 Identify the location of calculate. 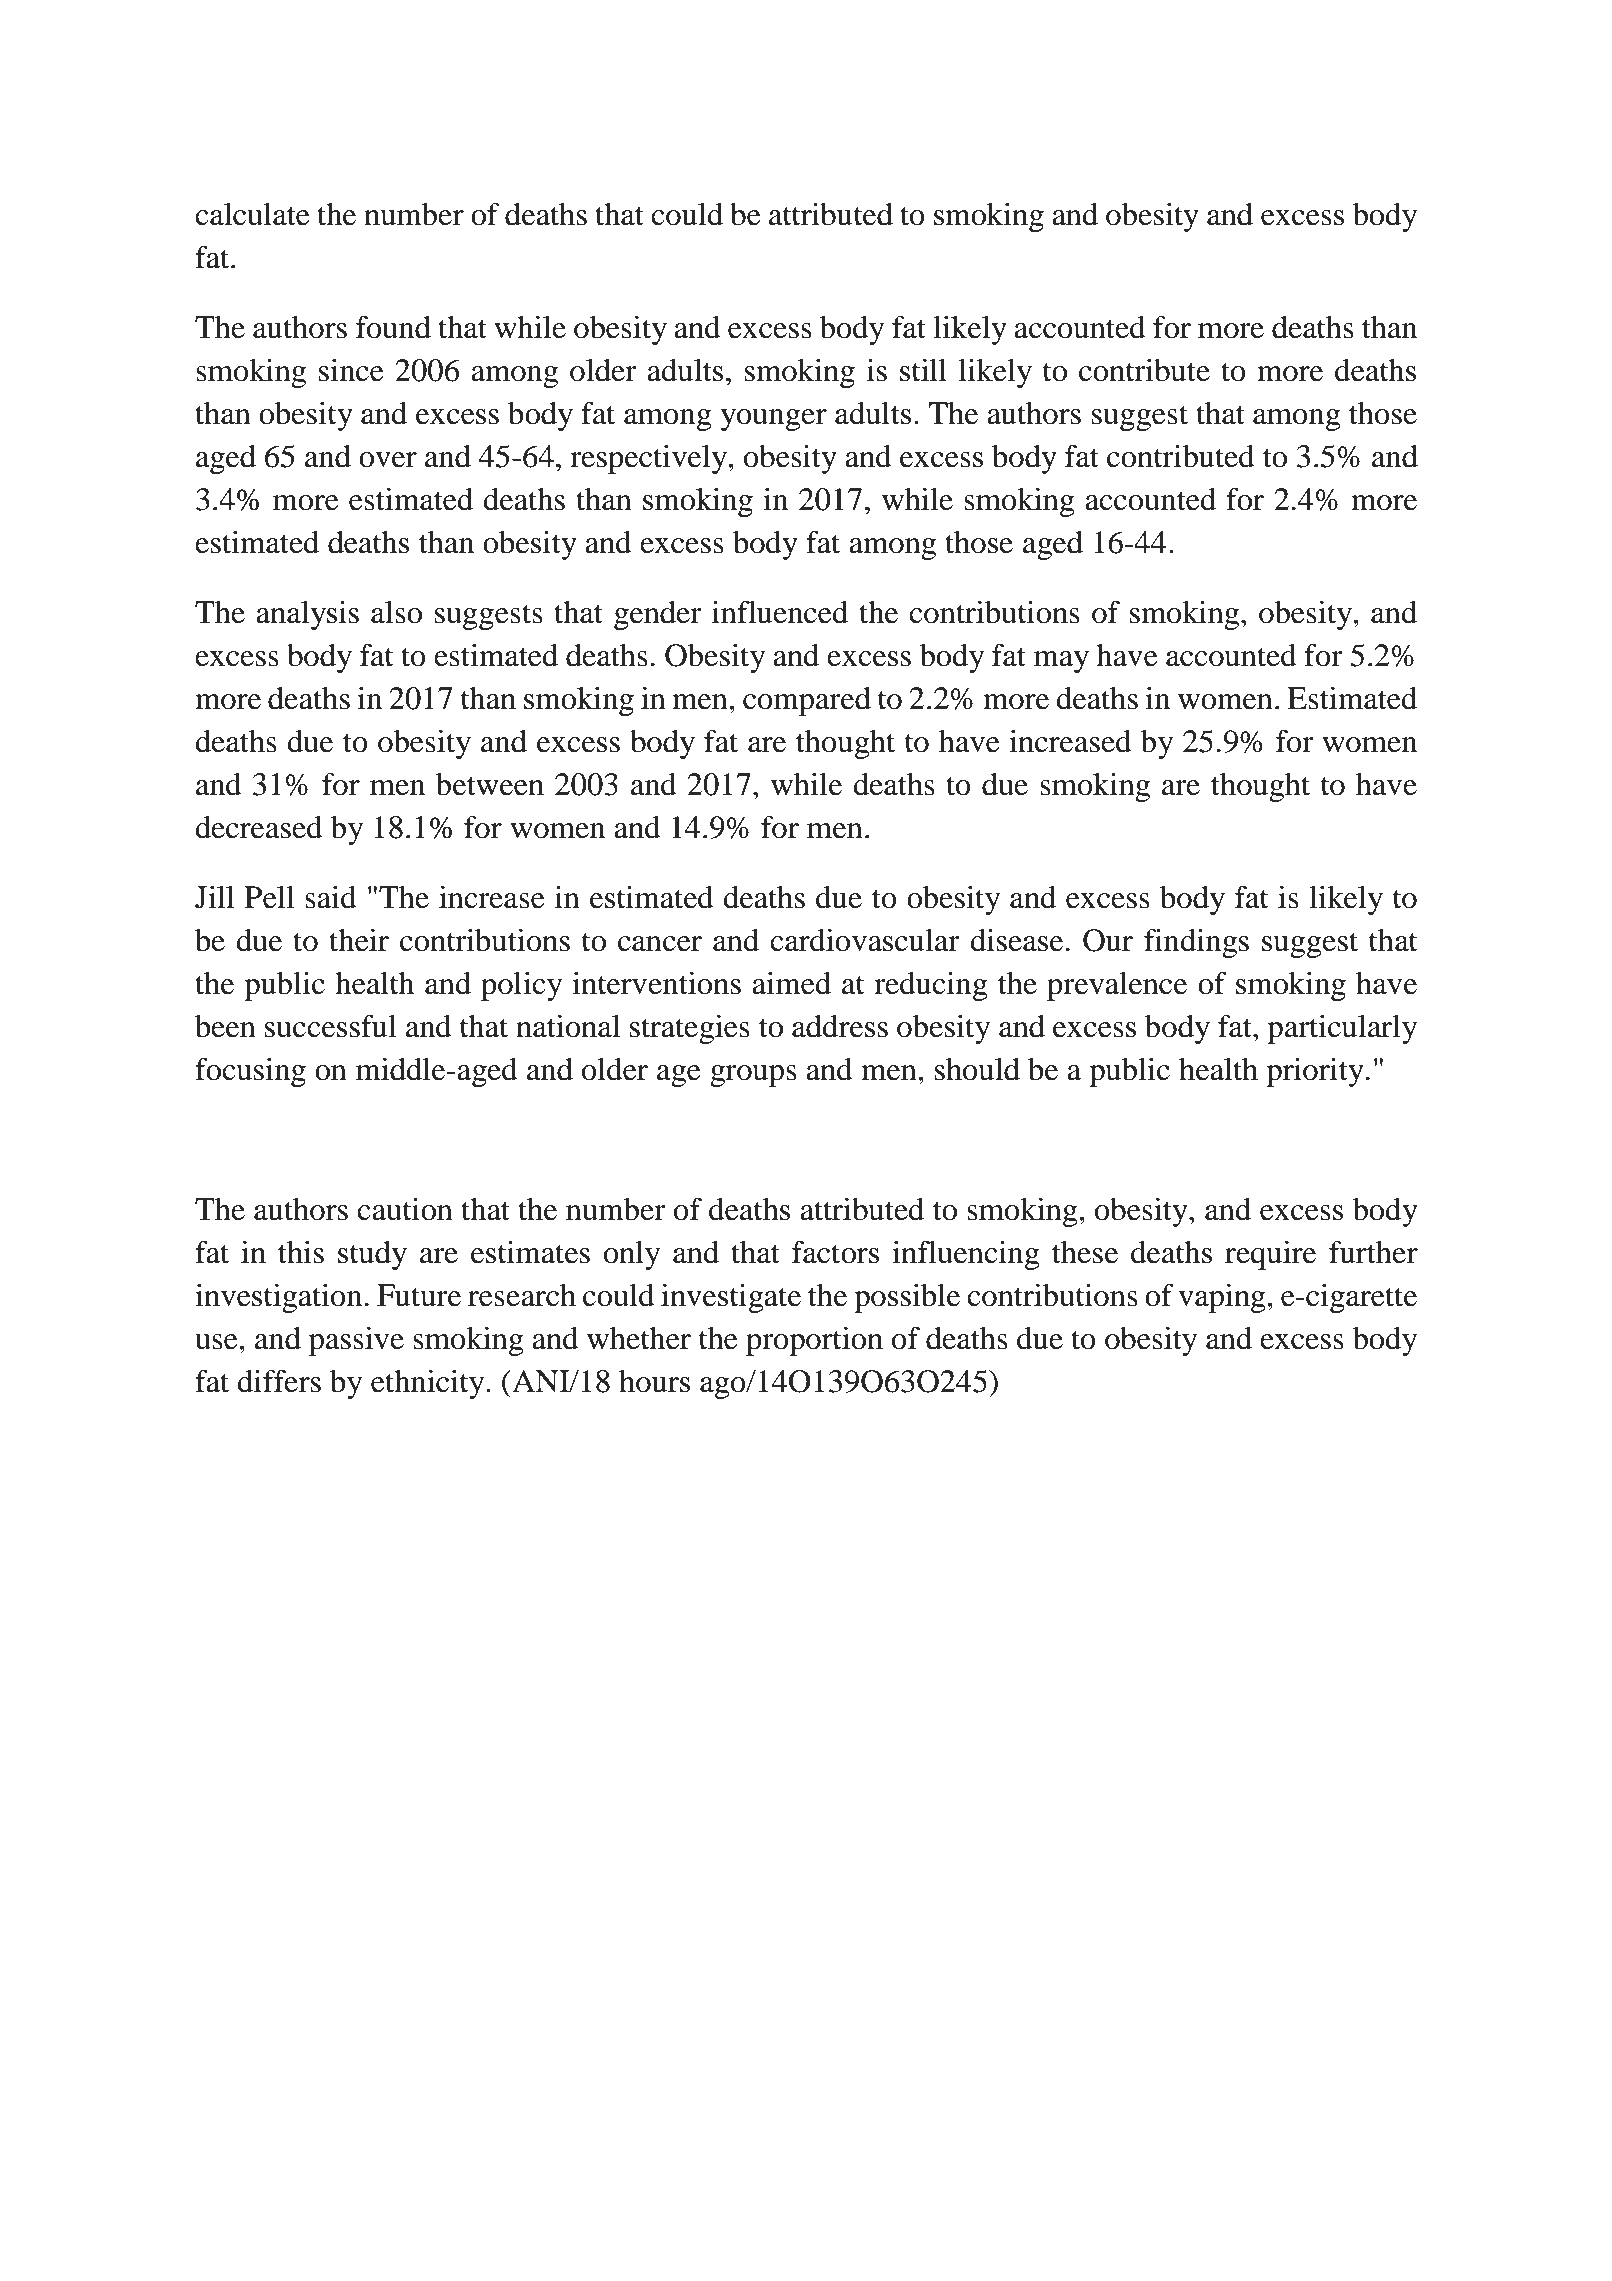
(252, 214).
